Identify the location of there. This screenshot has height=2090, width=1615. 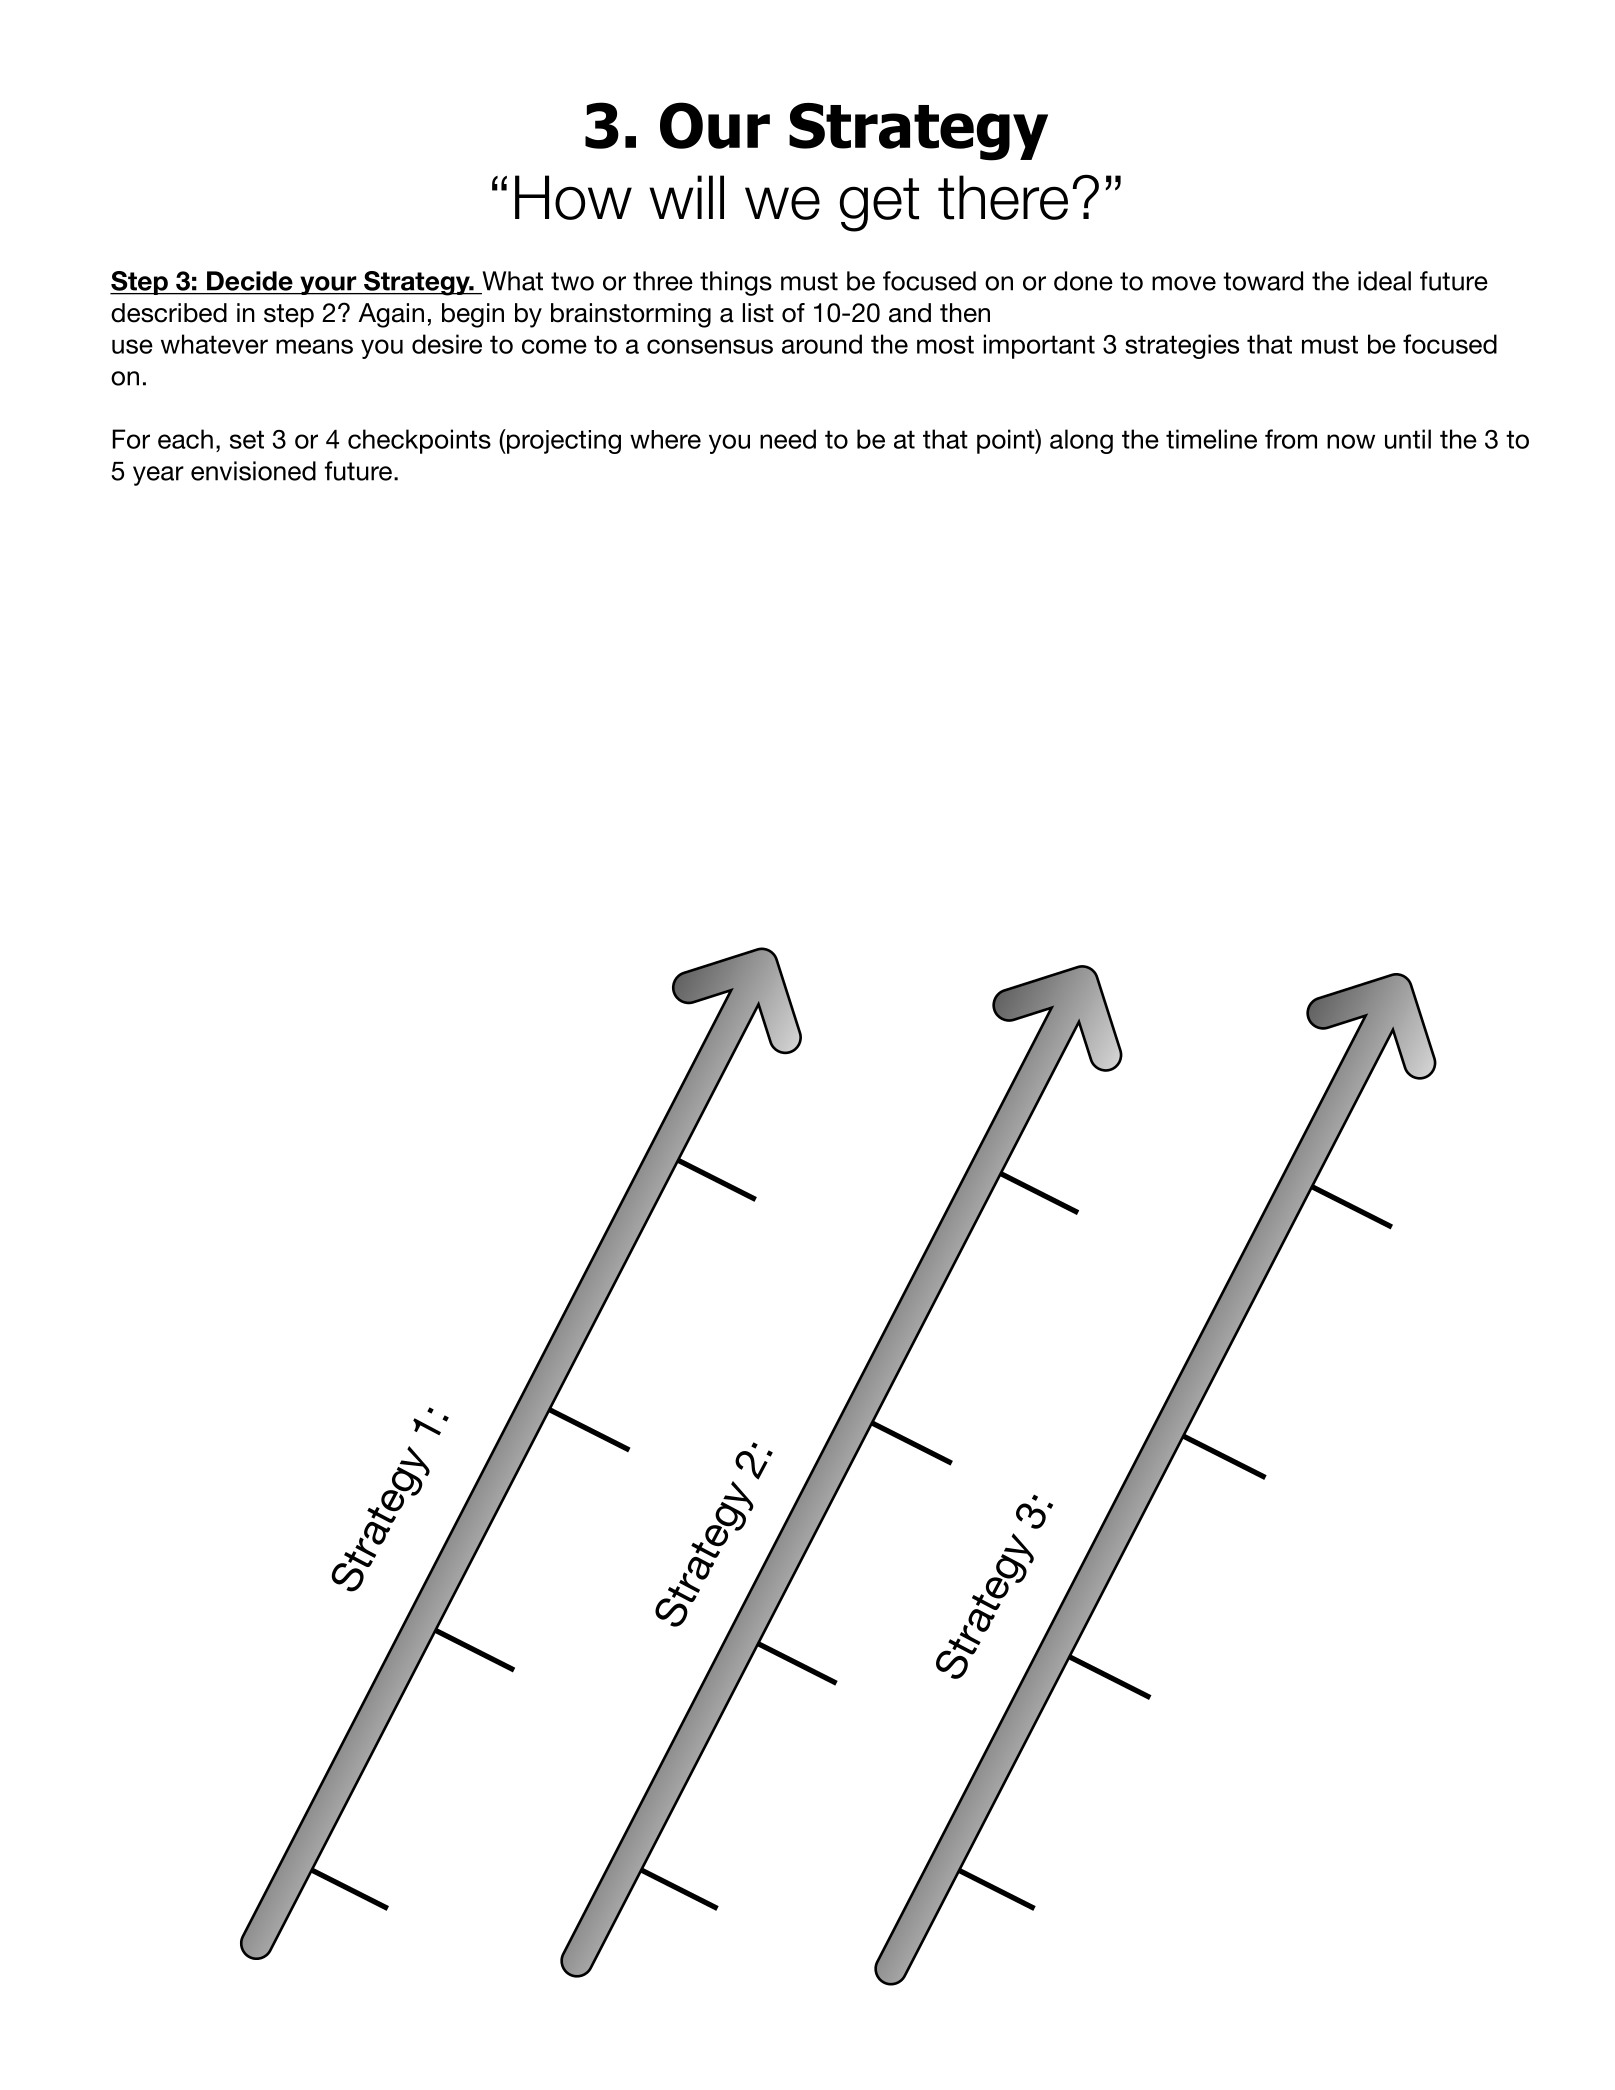
(1003, 197).
